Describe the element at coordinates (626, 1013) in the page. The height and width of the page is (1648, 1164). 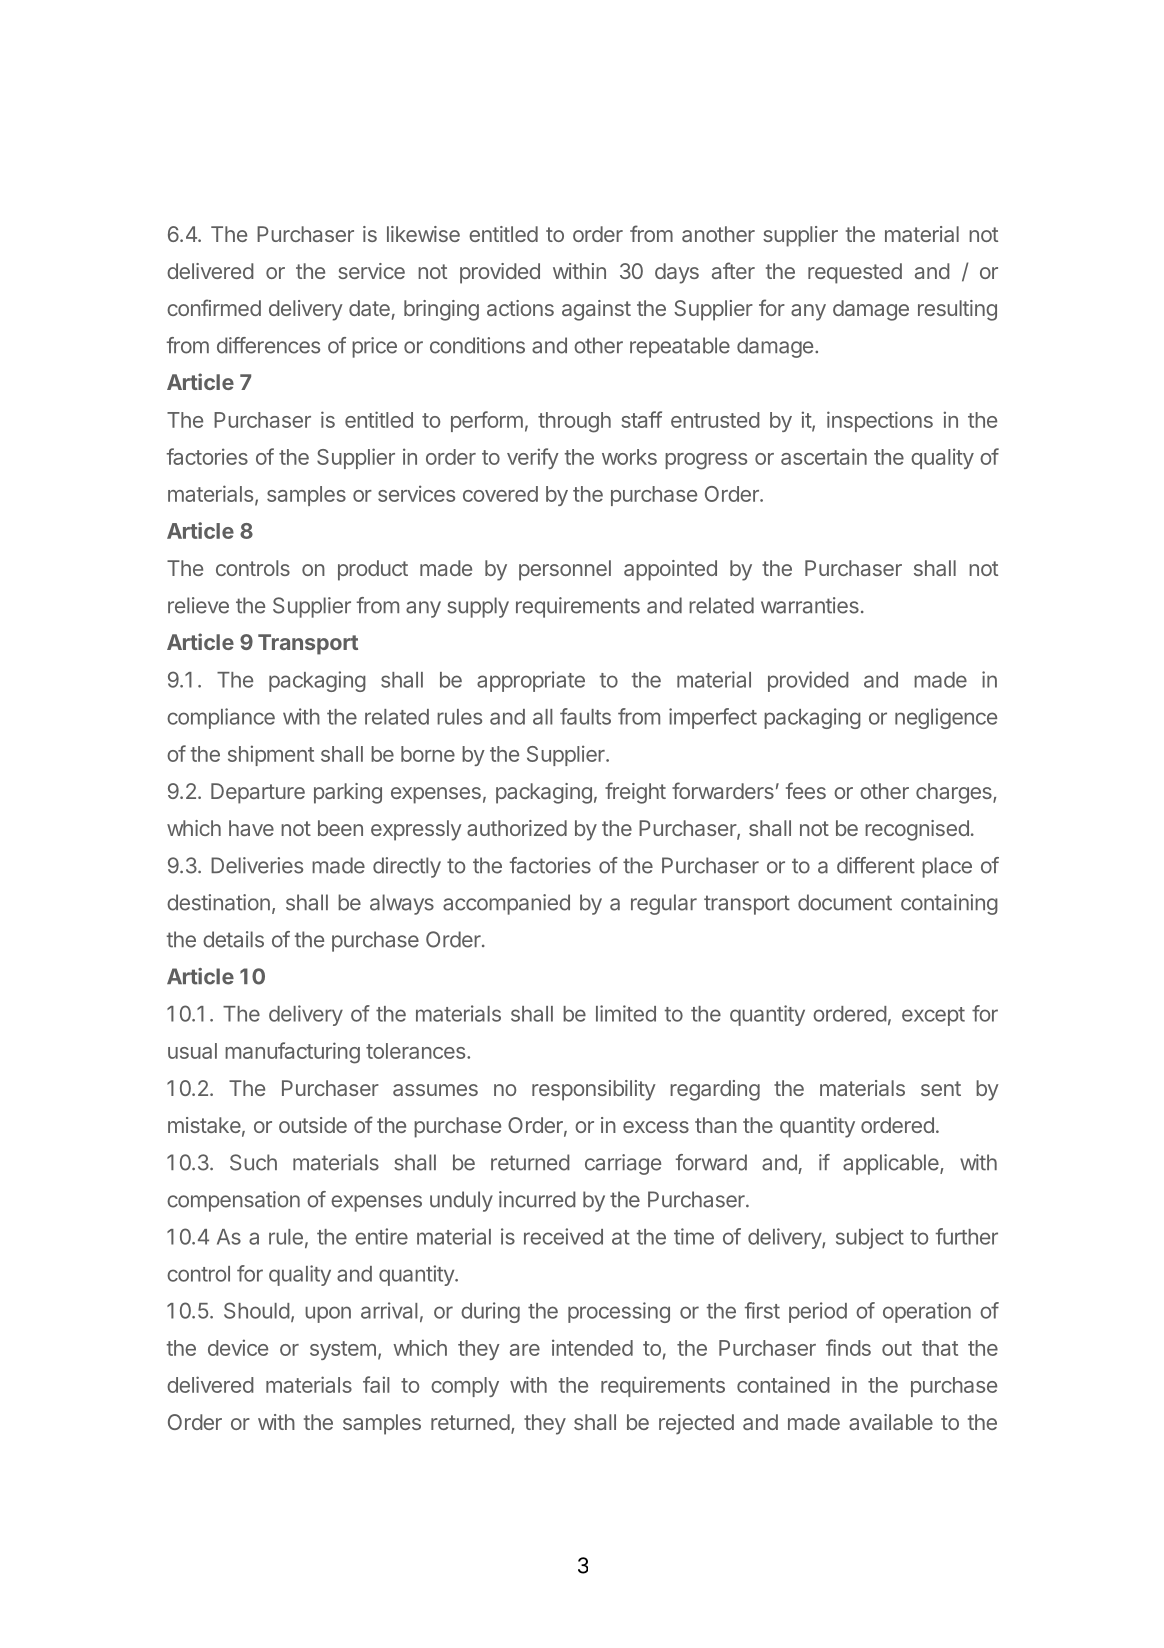
I see `limited` at that location.
